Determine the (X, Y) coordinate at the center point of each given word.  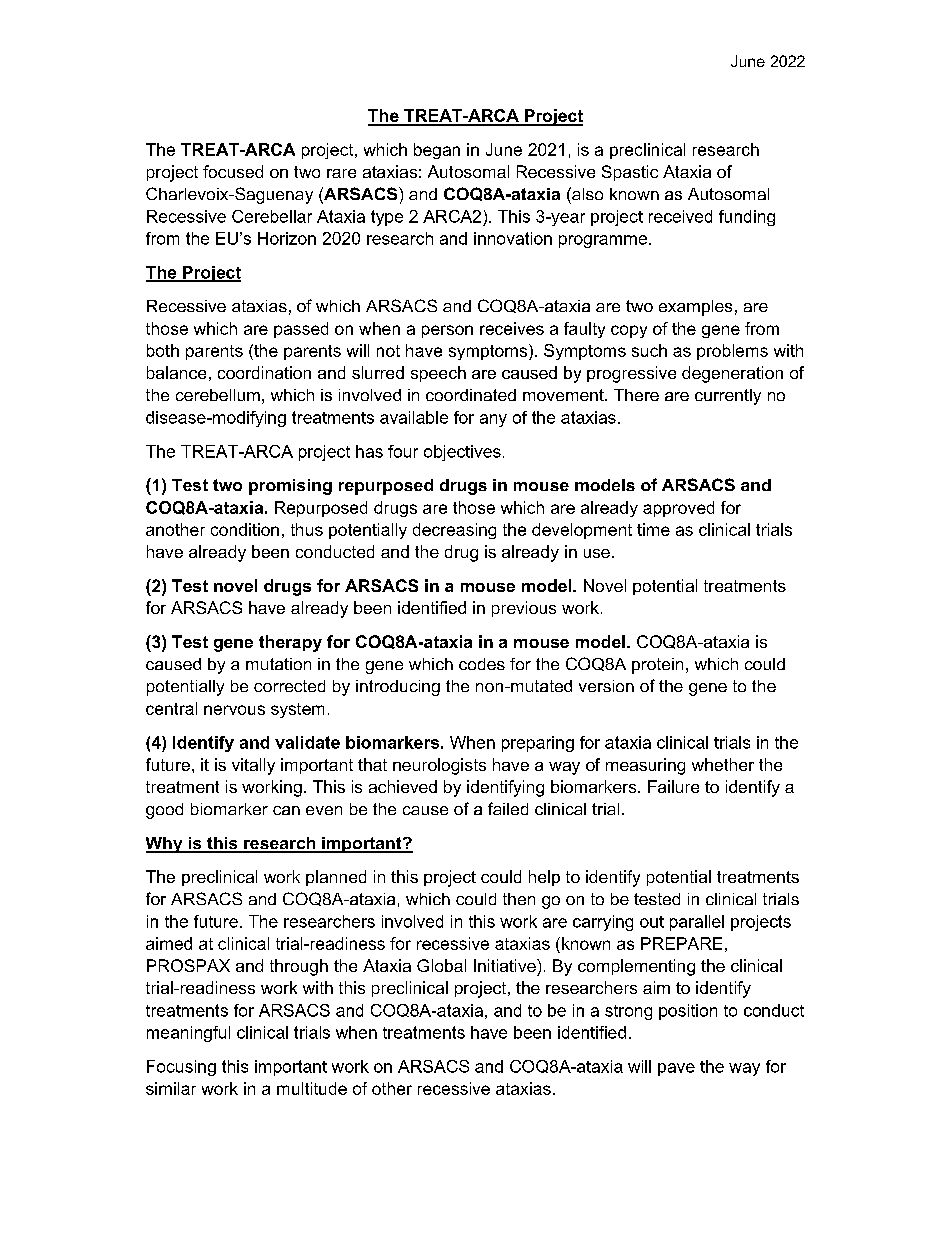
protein (657, 666)
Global (441, 965)
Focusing (181, 1068)
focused (233, 171)
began (437, 151)
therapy (290, 643)
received (680, 216)
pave (676, 1069)
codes (482, 664)
